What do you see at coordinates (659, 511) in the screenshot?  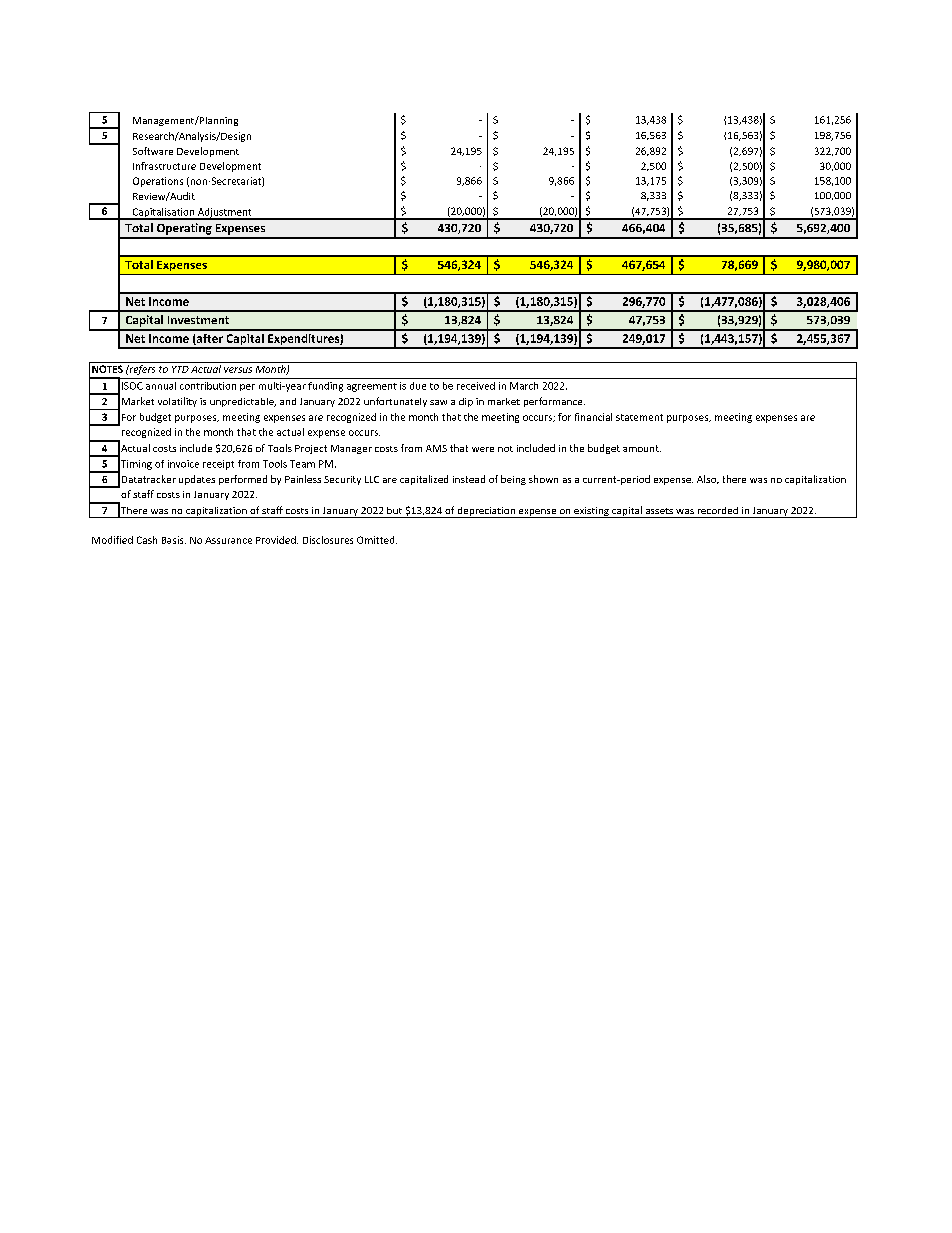 I see `assets` at bounding box center [659, 511].
